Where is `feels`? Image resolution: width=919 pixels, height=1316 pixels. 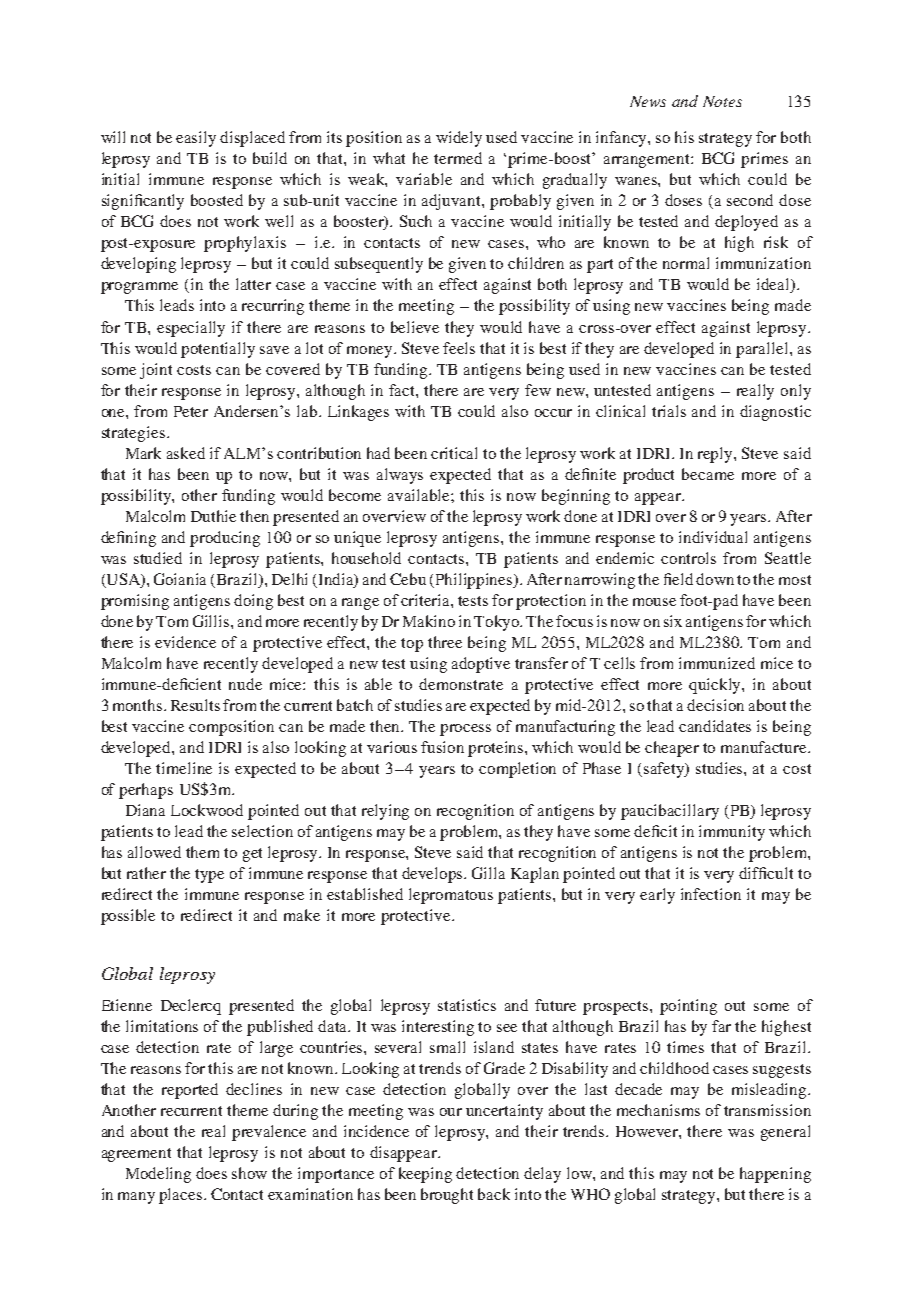
feels is located at coordinates (459, 348).
